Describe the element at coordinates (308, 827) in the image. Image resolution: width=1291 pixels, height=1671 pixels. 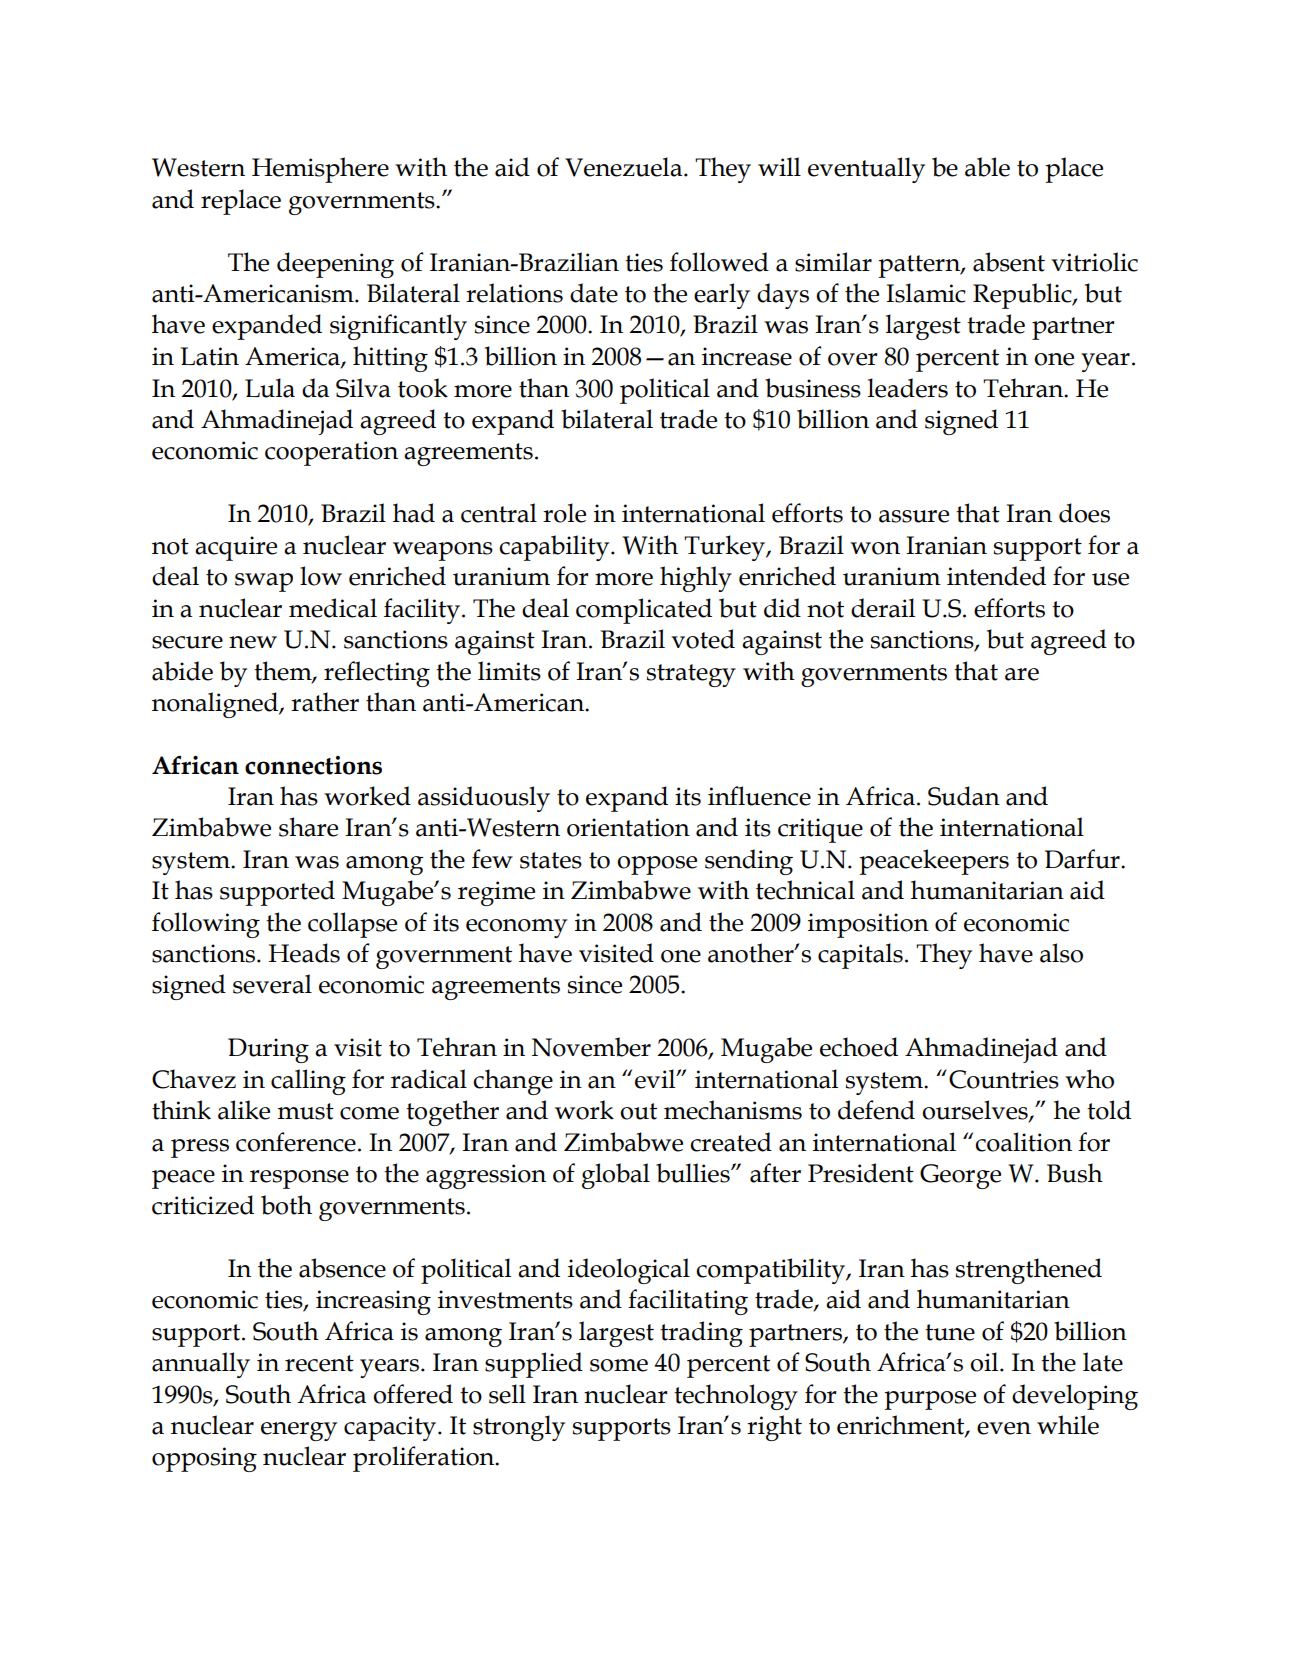
I see `share` at that location.
